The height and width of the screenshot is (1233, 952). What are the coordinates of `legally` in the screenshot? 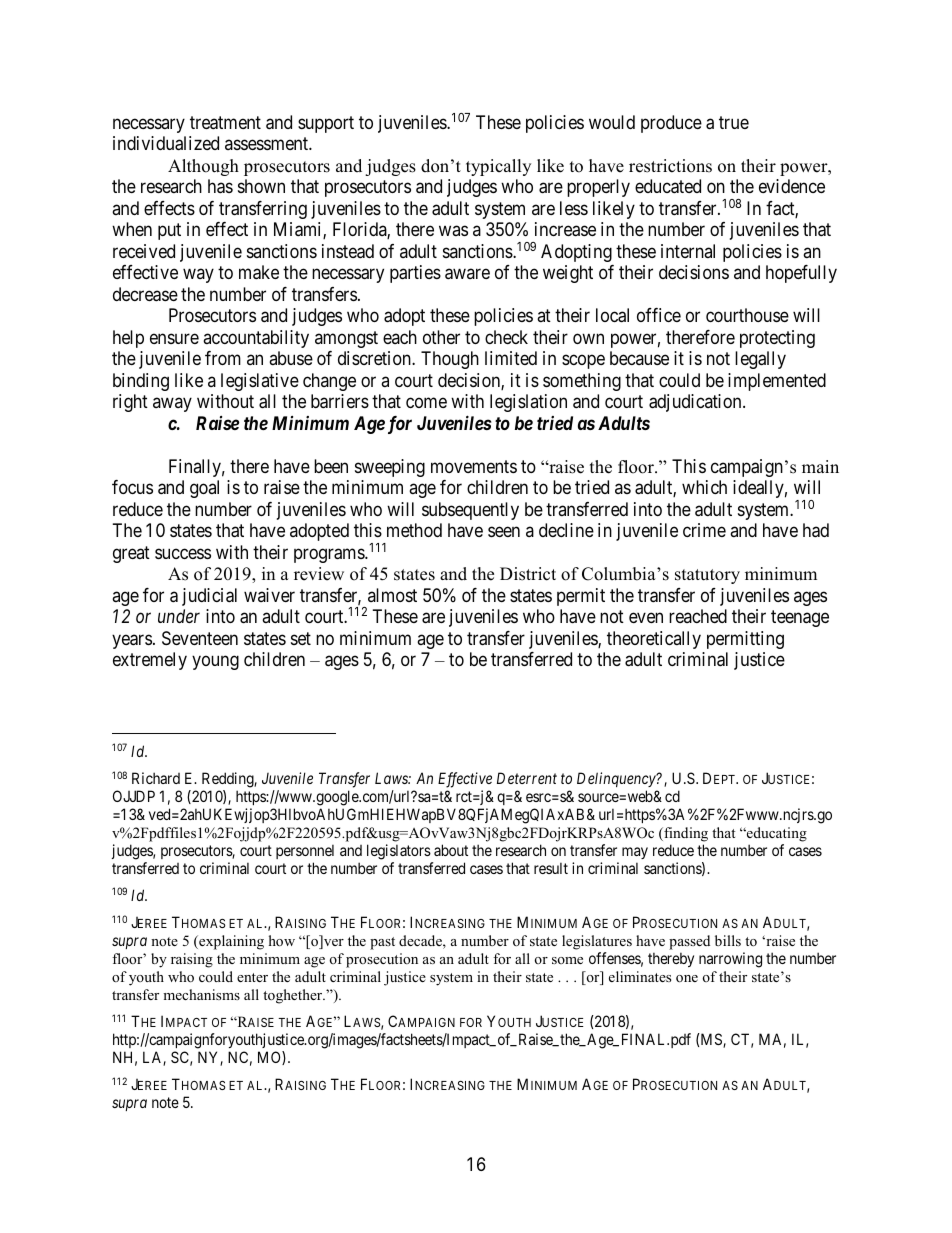 It's located at (760, 360).
